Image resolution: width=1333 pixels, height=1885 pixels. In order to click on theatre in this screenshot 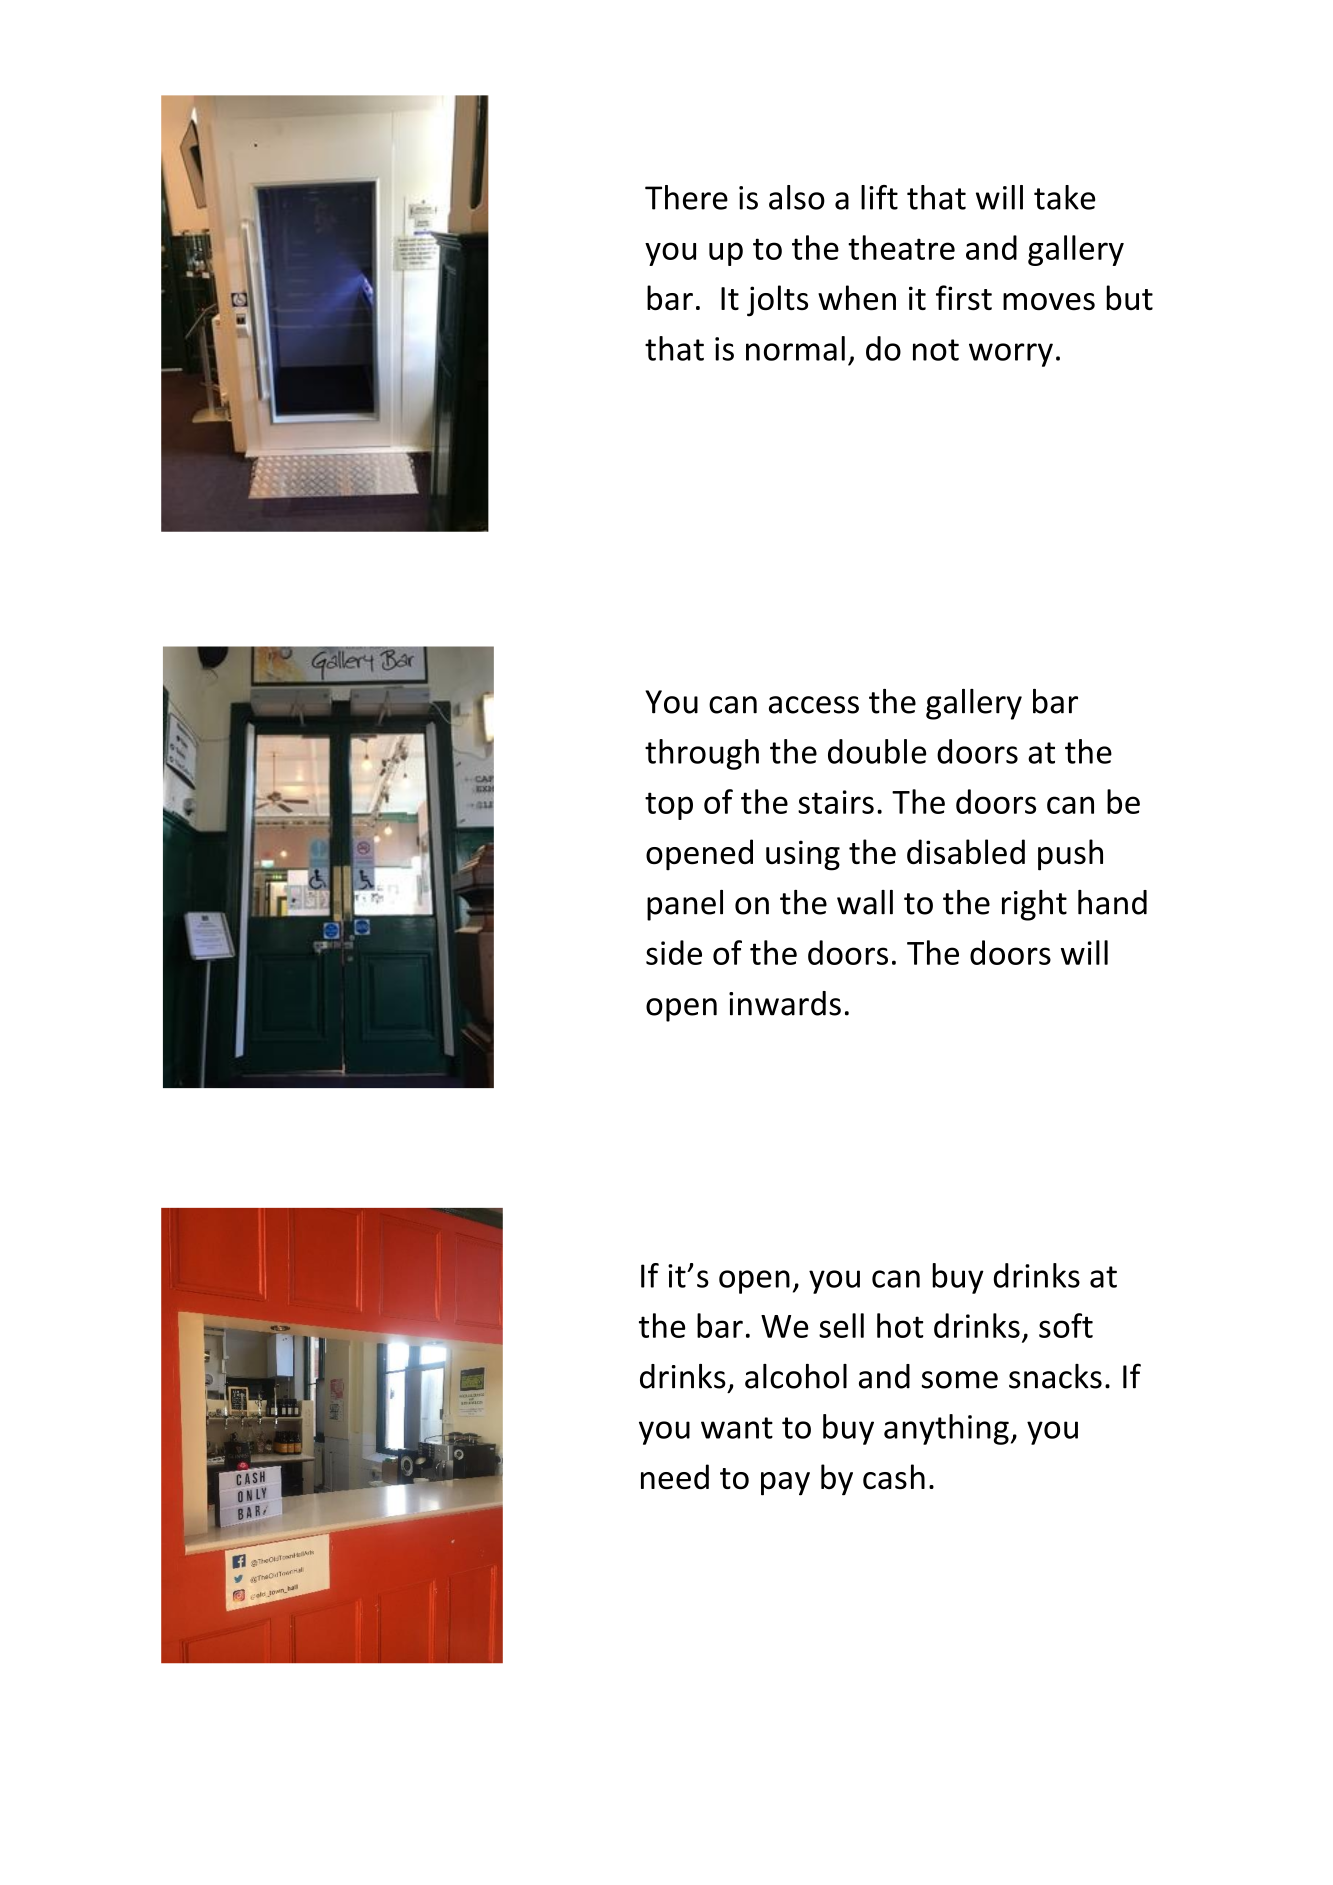, I will do `click(901, 247)`.
